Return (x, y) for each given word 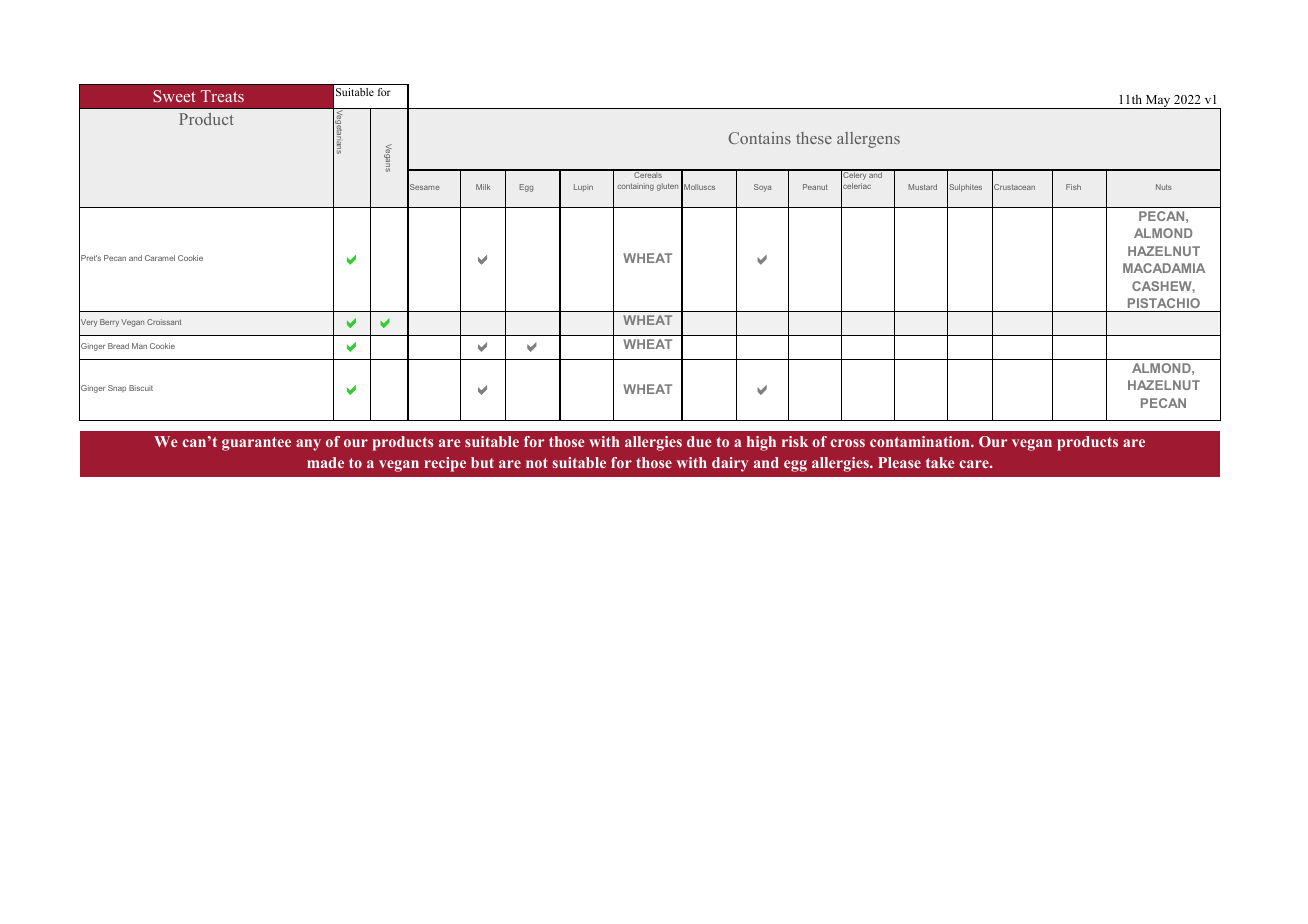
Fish (1073, 187)
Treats (222, 96)
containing (635, 187)
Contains (759, 138)
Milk (483, 187)
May (1158, 102)
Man (139, 346)
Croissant (164, 322)
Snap (117, 388)
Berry (109, 323)
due (699, 441)
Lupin (583, 187)
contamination (921, 441)
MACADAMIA (1164, 268)
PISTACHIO (1164, 303)
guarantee (256, 444)
